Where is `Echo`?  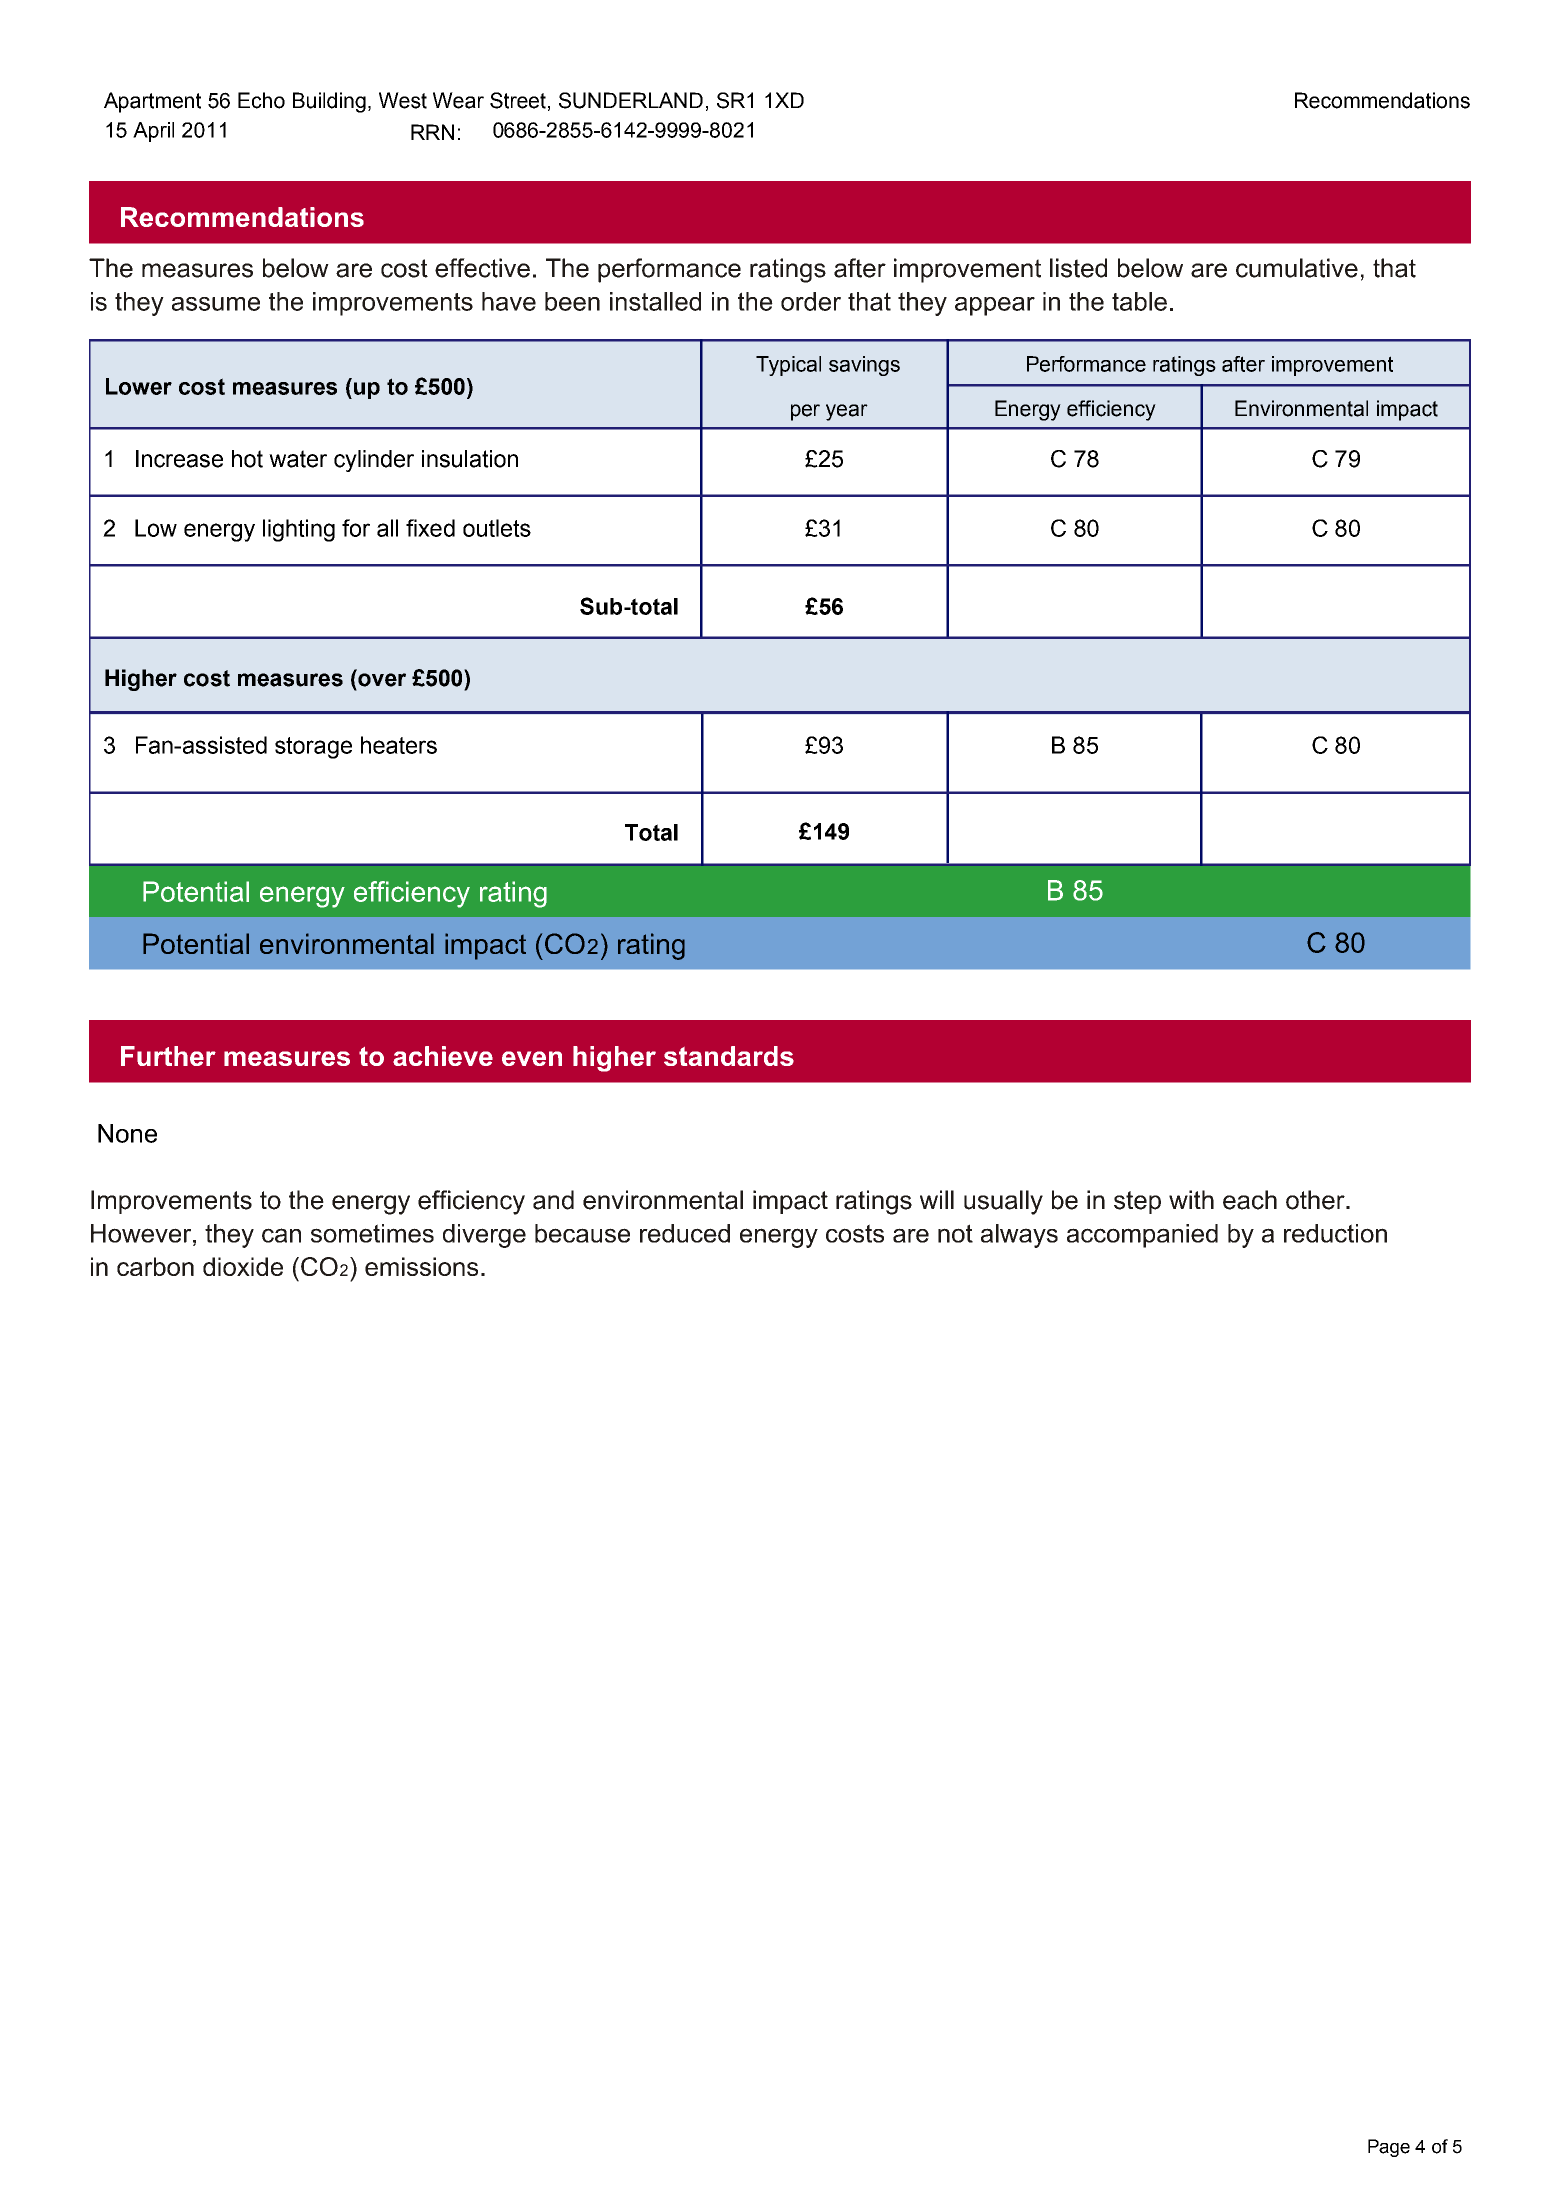
Echo is located at coordinates (261, 100).
